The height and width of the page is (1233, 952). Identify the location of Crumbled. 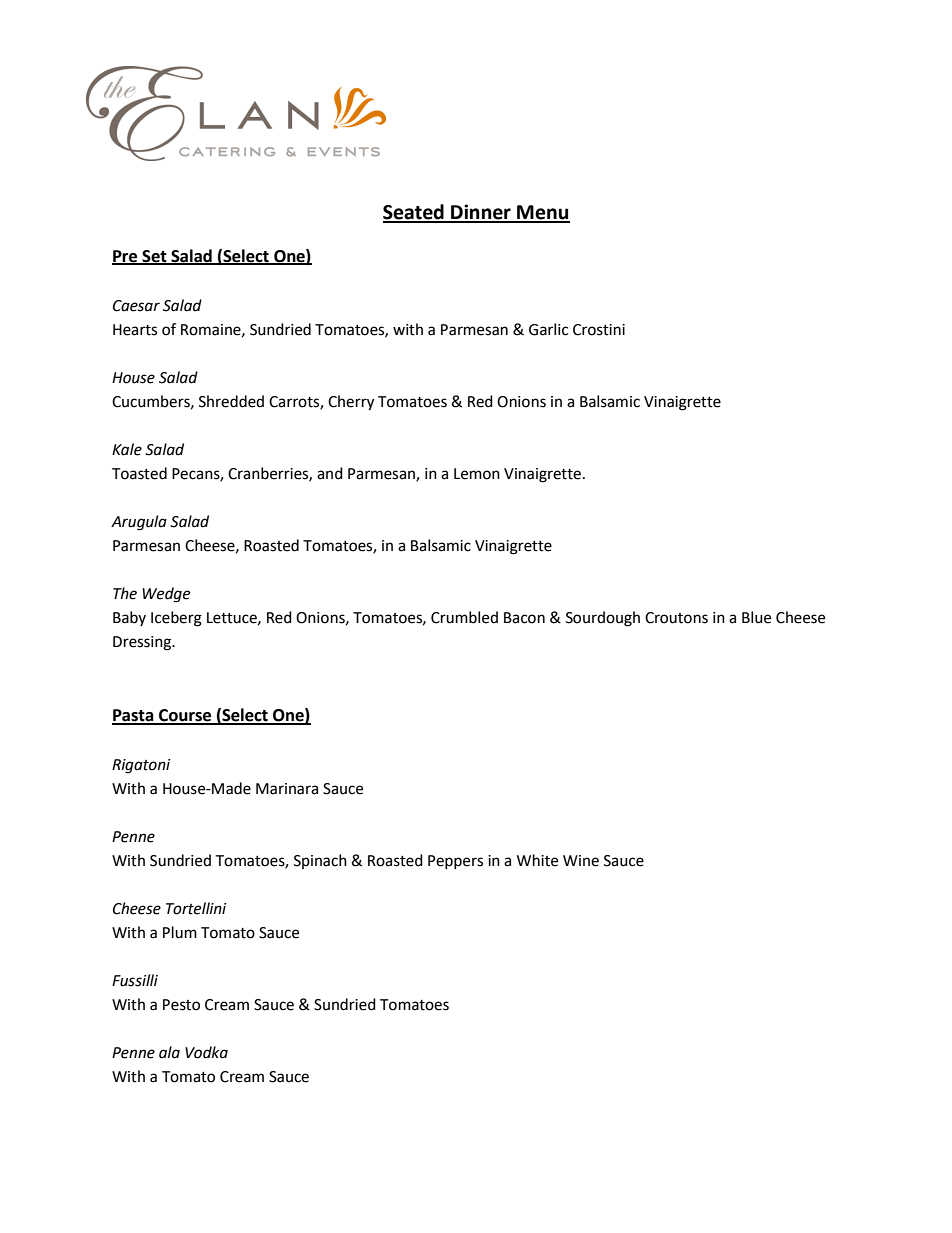
(464, 617).
